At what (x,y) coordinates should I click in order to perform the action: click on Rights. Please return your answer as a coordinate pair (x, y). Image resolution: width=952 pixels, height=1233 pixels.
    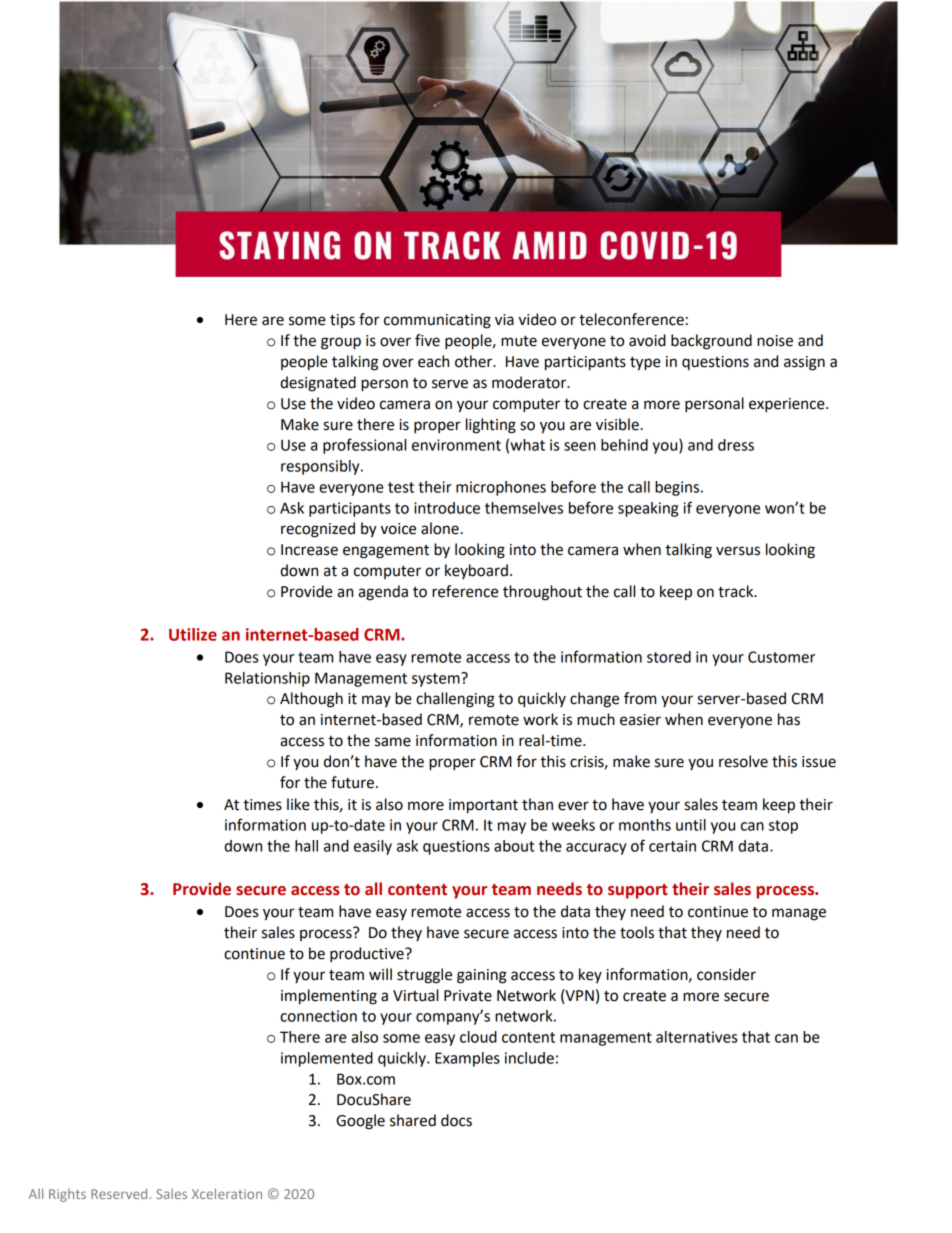
    Looking at the image, I should click on (67, 1195).
